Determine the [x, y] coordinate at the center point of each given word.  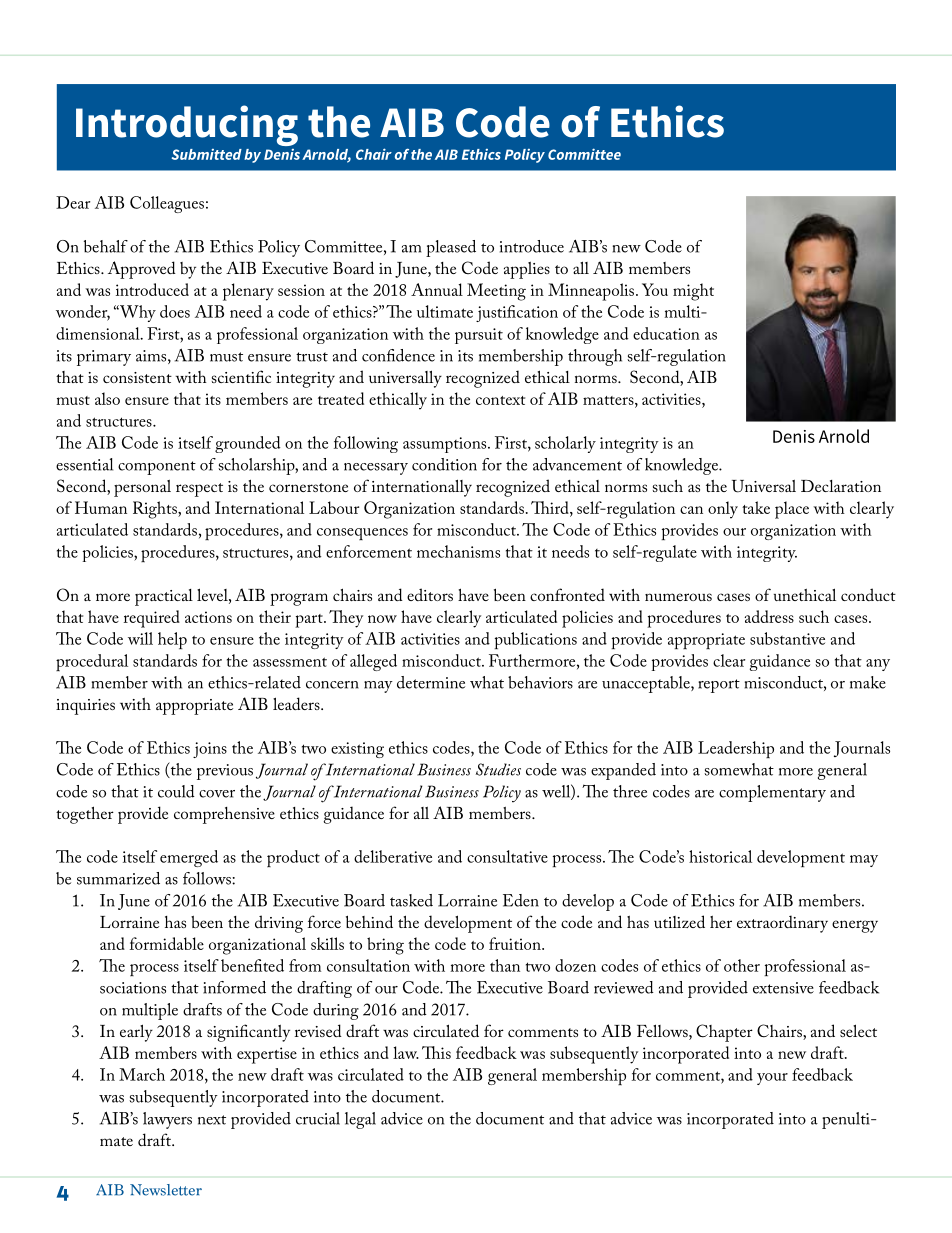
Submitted [207, 154]
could [176, 791]
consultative [507, 856]
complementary [772, 793]
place [792, 510]
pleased [451, 248]
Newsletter [166, 1190]
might [693, 292]
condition [444, 464]
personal [142, 488]
